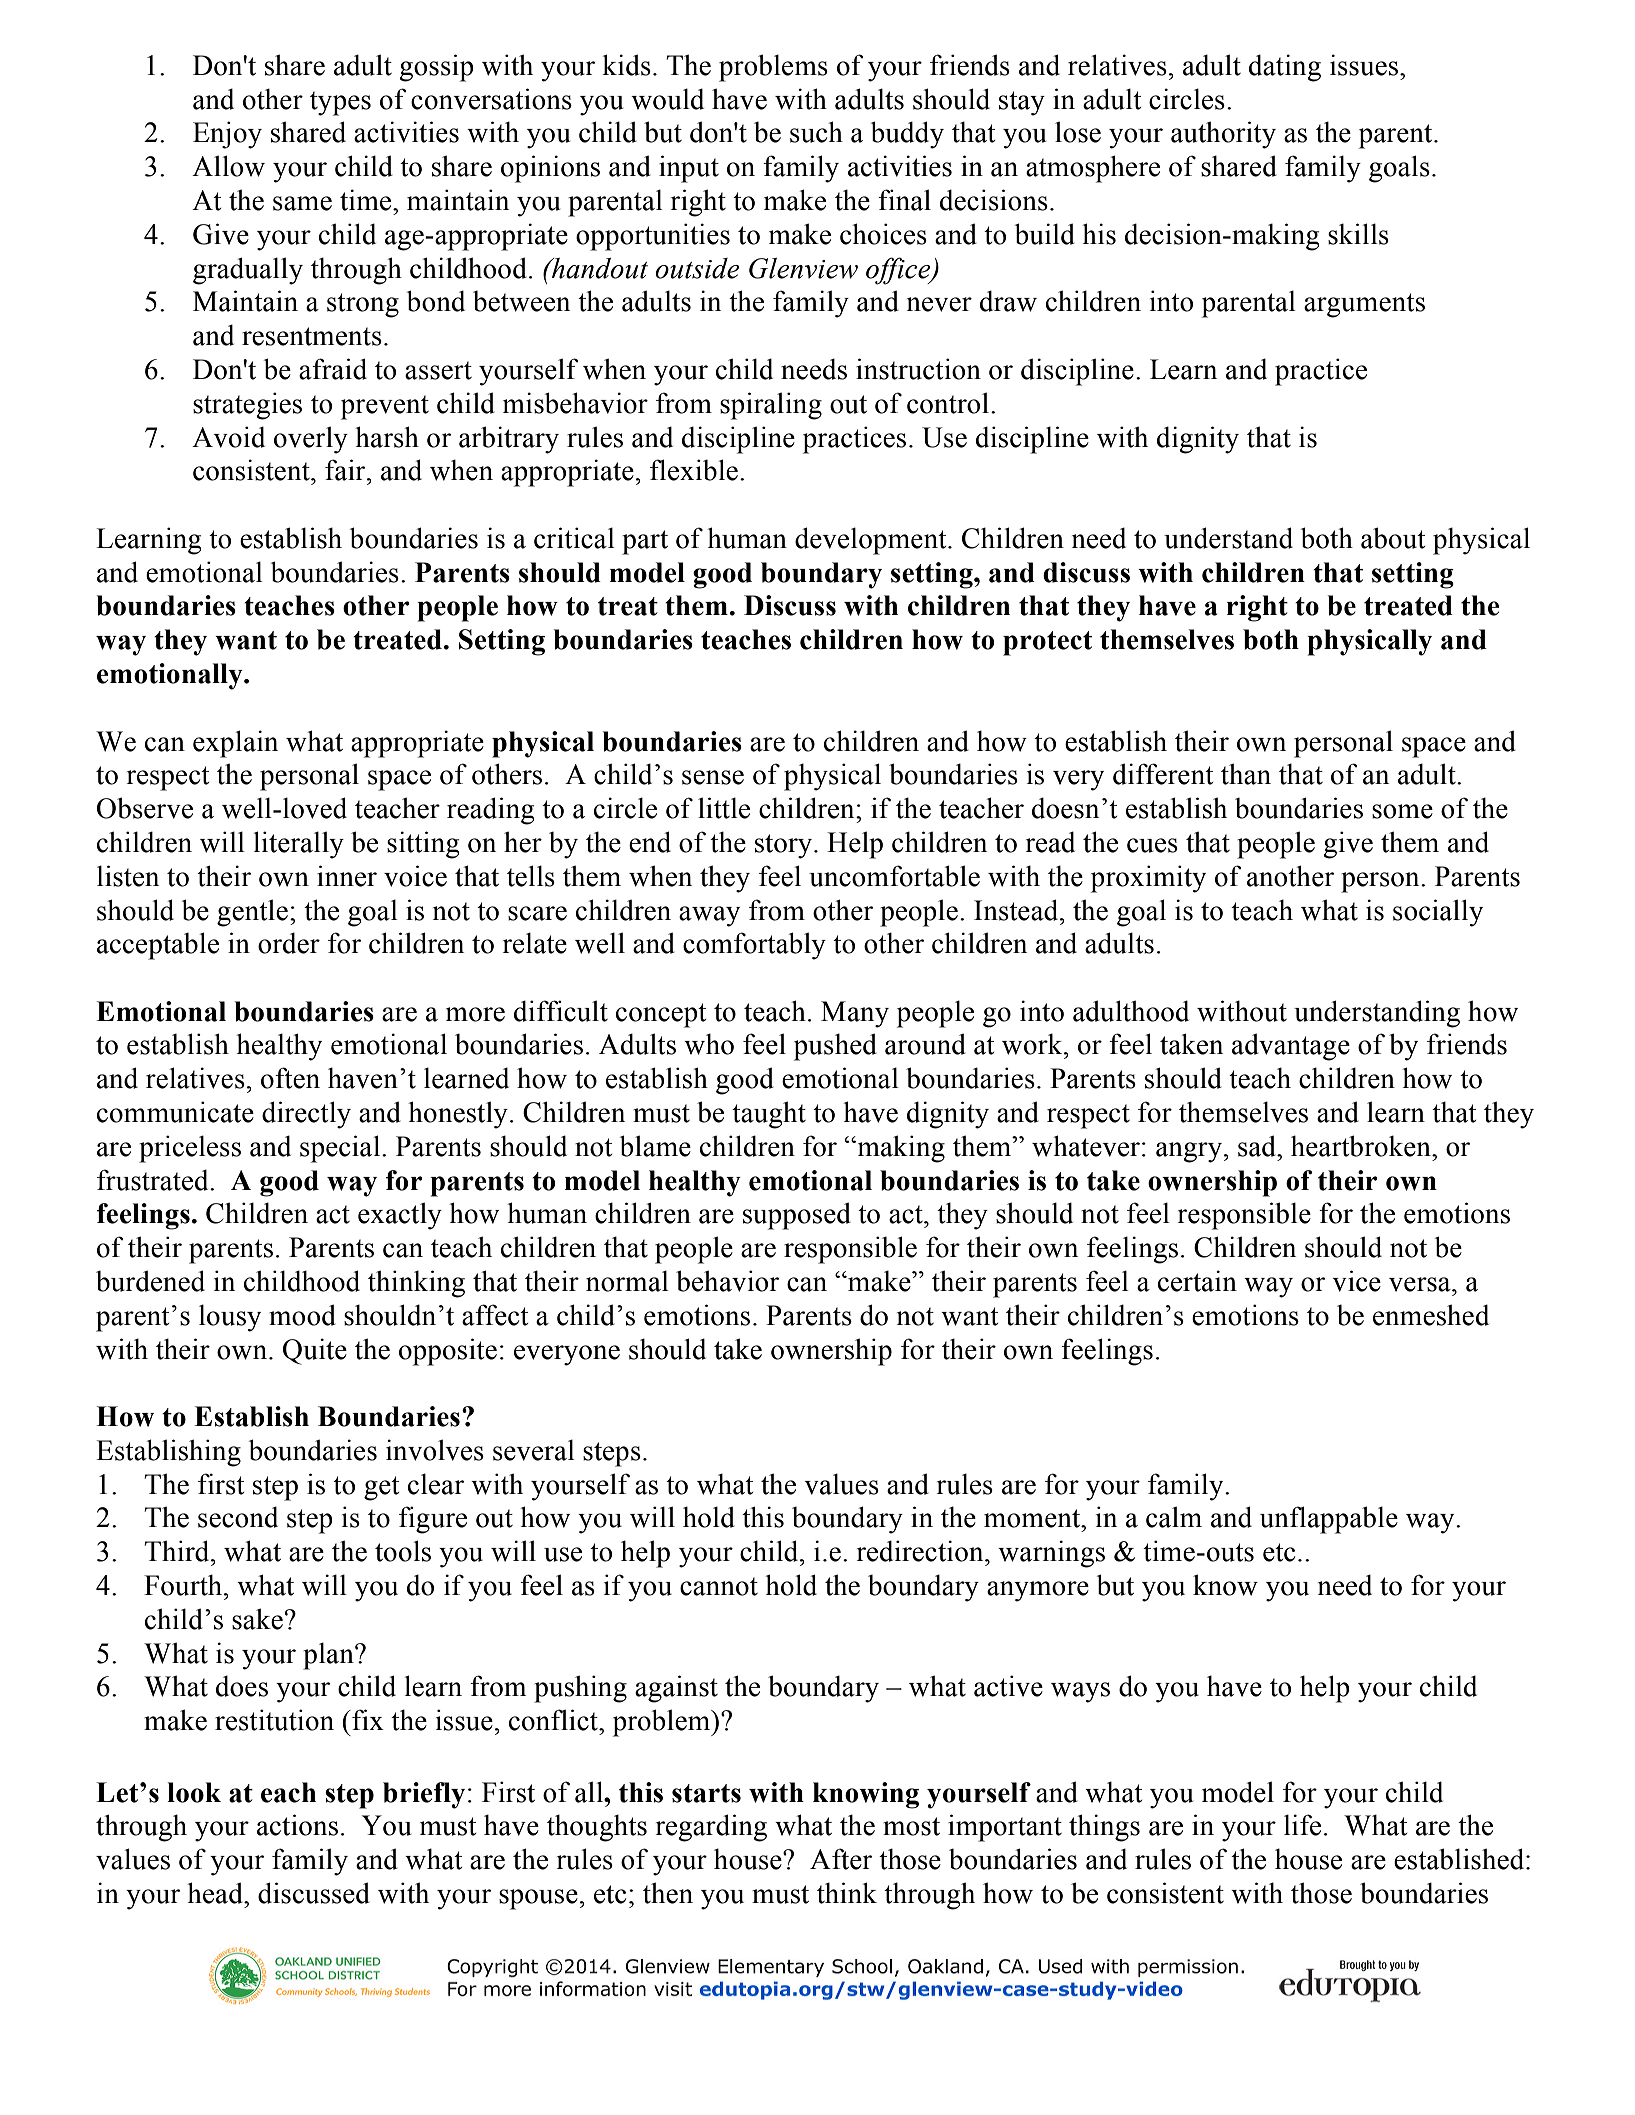 Image resolution: width=1635 pixels, height=2115 pixels. What do you see at coordinates (289, 943) in the screenshot?
I see `order` at bounding box center [289, 943].
